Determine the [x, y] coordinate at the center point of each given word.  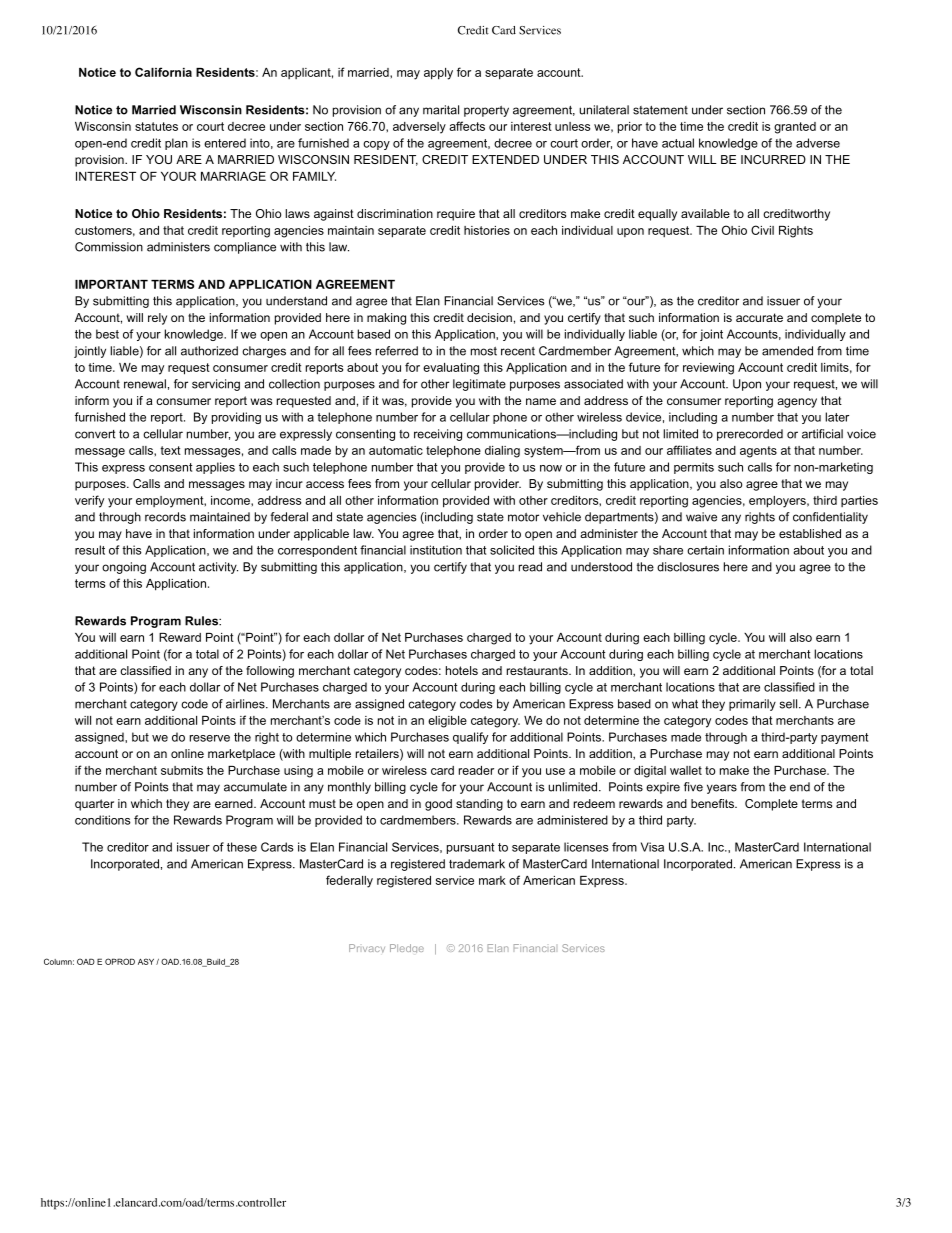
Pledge [407, 948]
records [165, 517]
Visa [652, 847]
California [163, 72]
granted [795, 128]
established [810, 533]
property [486, 111]
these [242, 847]
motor [523, 517]
